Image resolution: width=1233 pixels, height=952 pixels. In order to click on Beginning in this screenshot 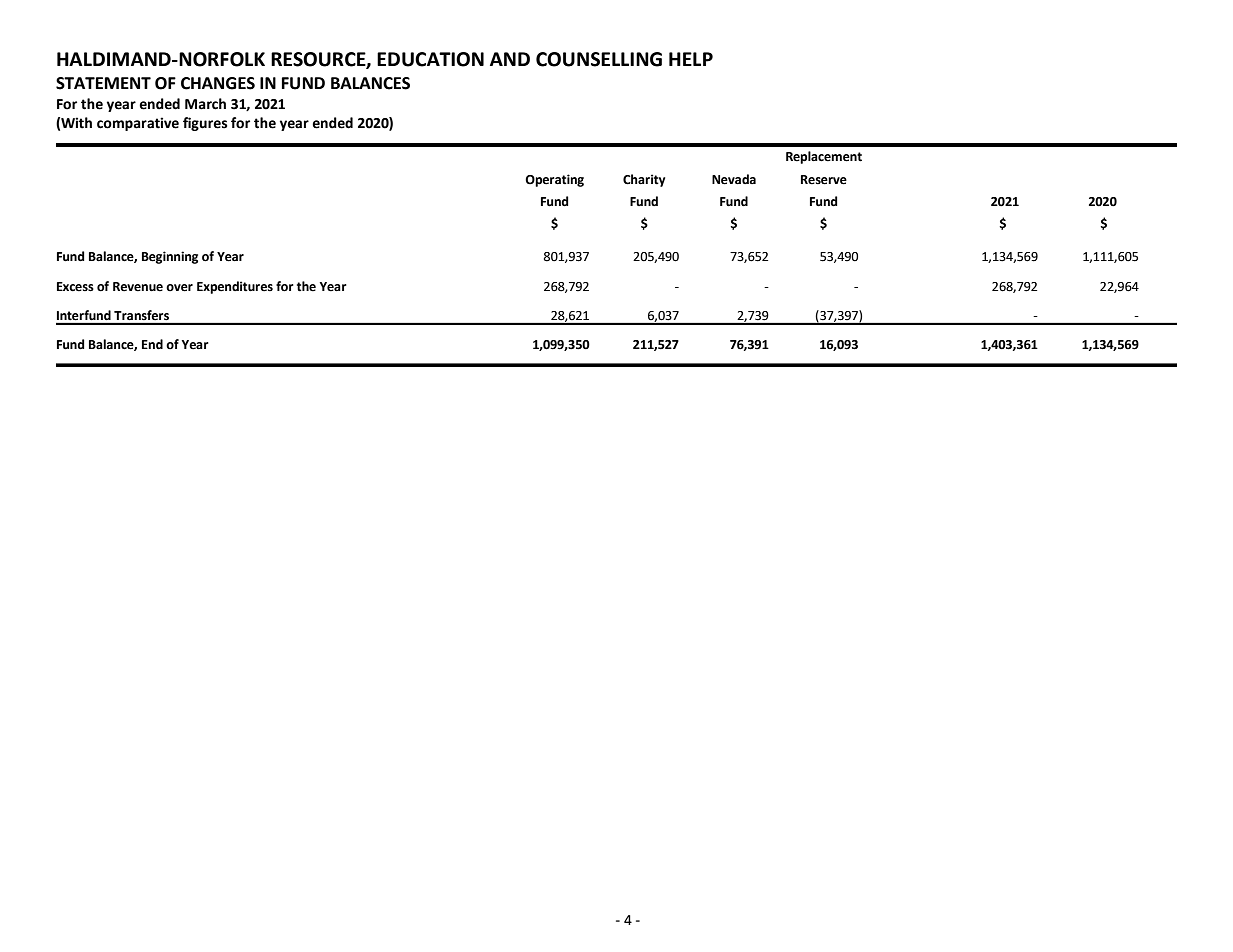, I will do `click(170, 257)`.
